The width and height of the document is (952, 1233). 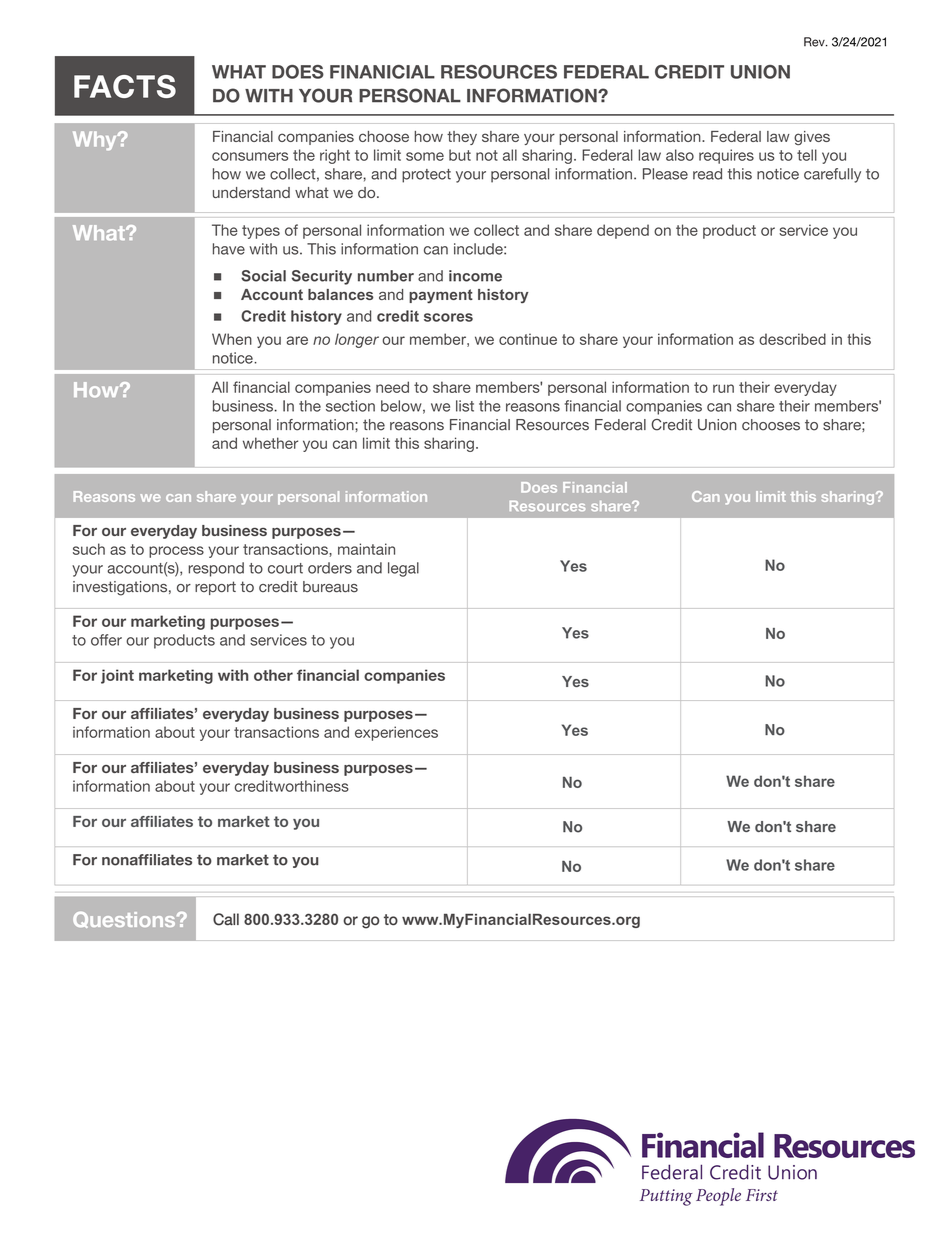 I want to click on legal, so click(x=403, y=569).
